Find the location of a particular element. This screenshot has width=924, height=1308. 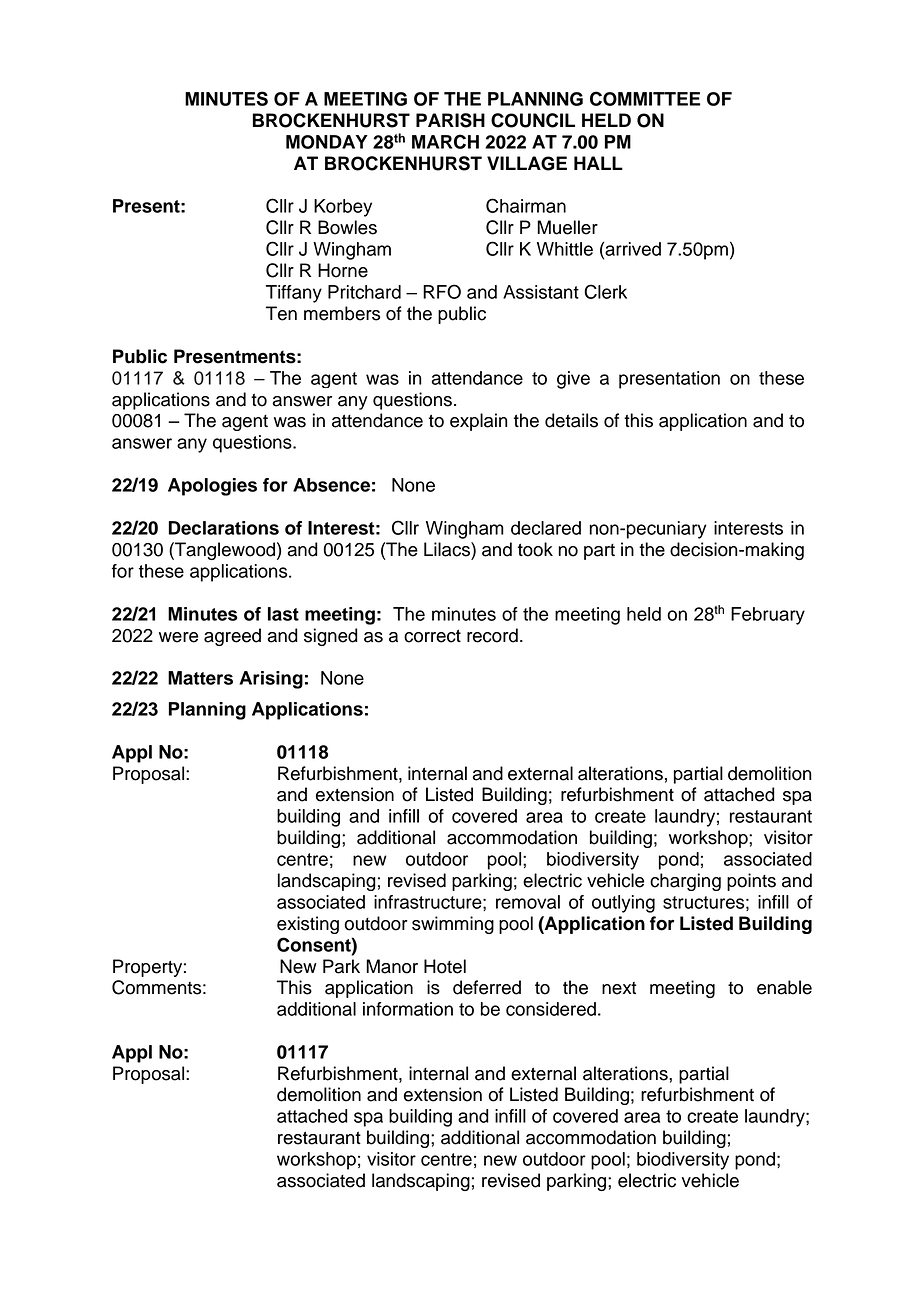

enable is located at coordinates (784, 987).
